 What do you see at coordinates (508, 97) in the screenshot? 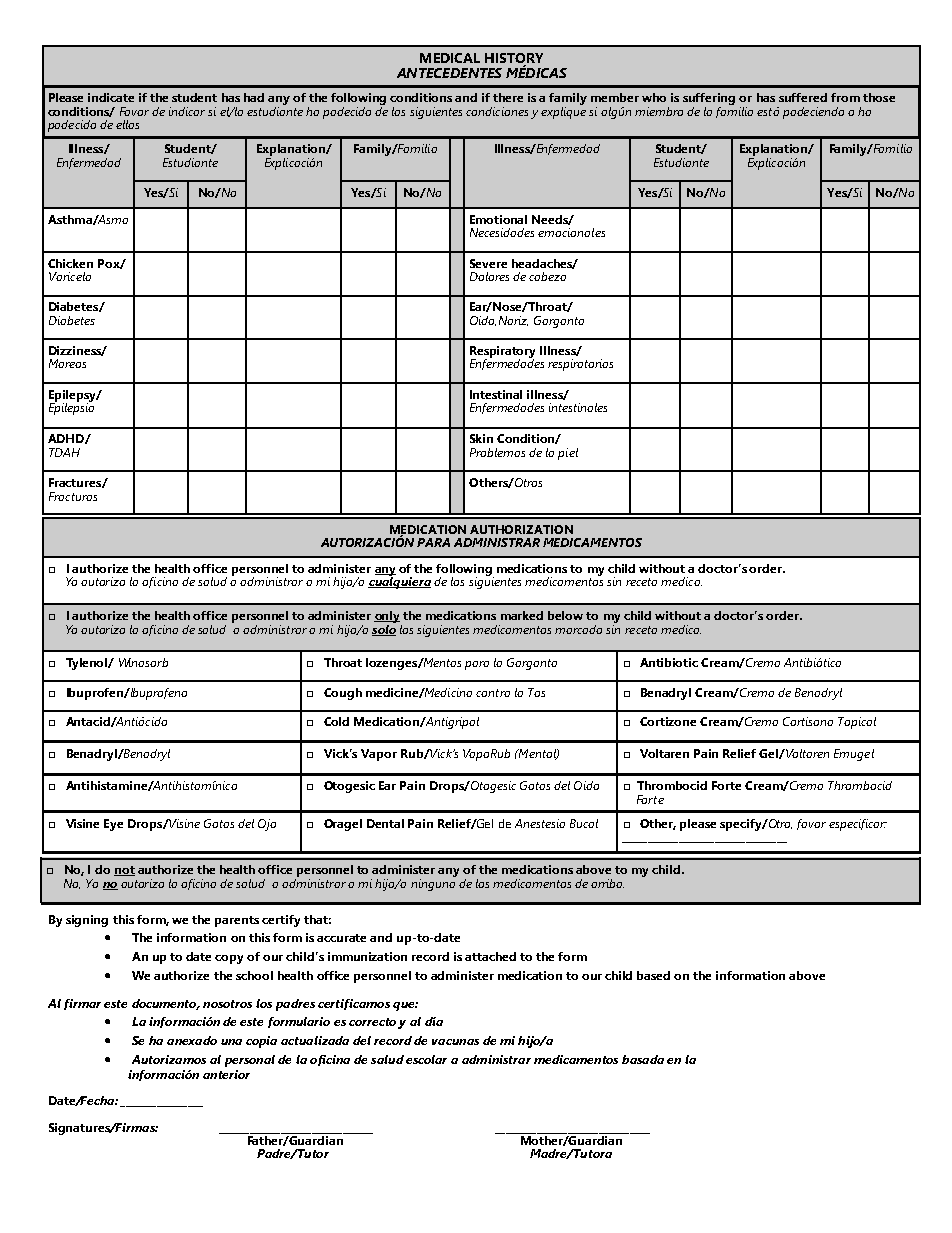
I see `there` at bounding box center [508, 97].
